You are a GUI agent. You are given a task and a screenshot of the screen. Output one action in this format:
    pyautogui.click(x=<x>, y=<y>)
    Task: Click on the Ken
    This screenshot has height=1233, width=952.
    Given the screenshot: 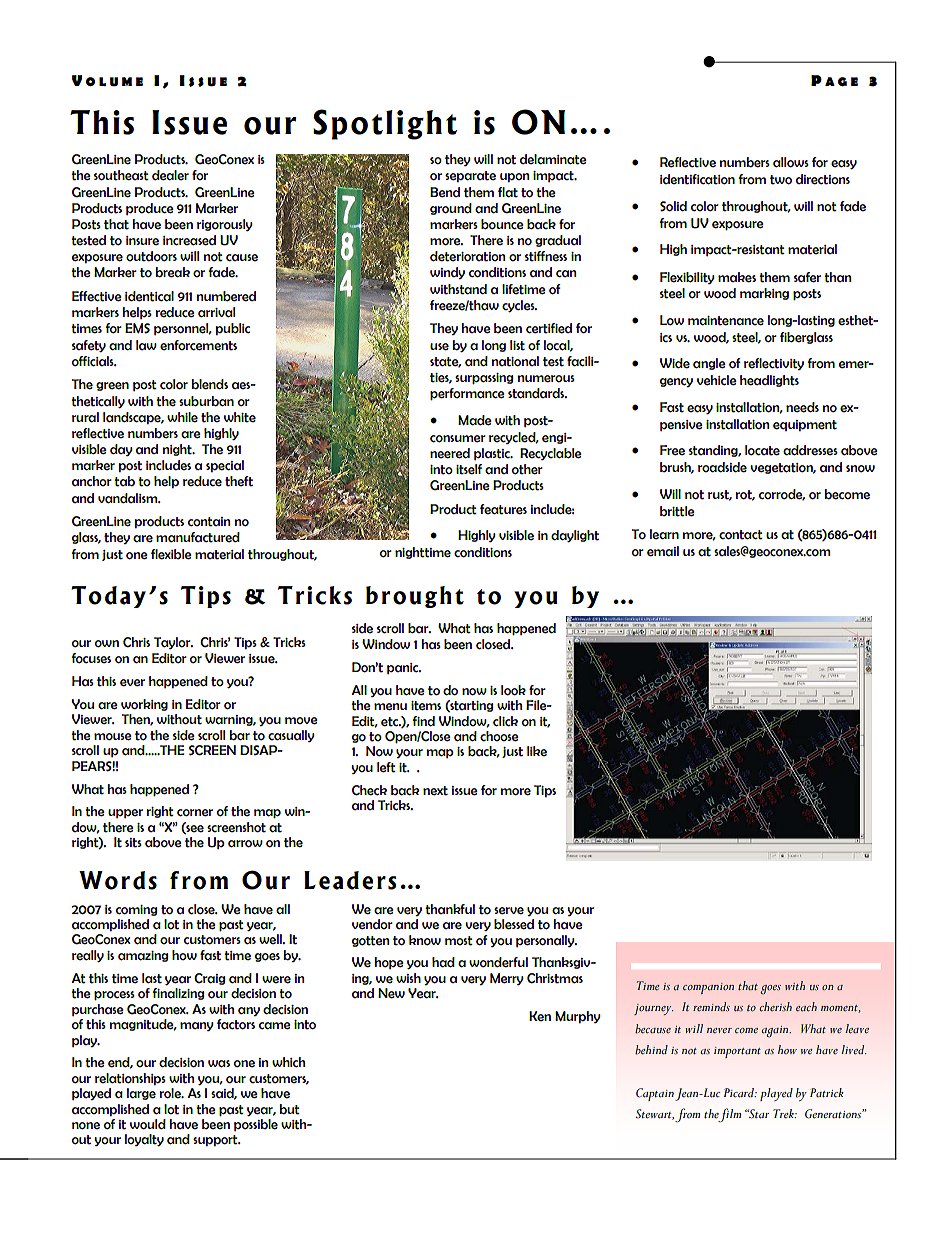 What is the action you would take?
    pyautogui.click(x=540, y=1016)
